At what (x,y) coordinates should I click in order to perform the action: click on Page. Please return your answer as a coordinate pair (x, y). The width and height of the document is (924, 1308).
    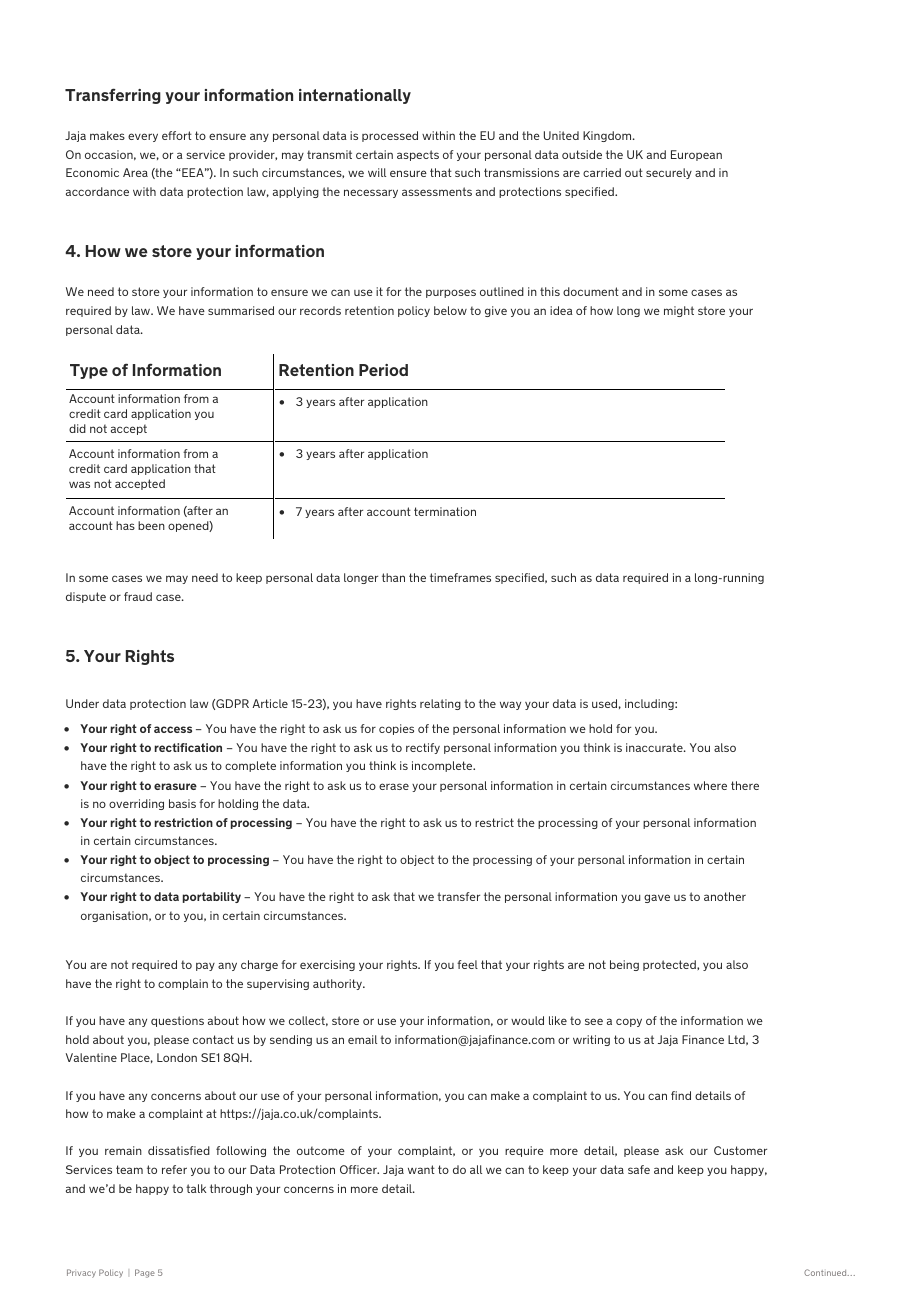
    Looking at the image, I should click on (145, 1273).
